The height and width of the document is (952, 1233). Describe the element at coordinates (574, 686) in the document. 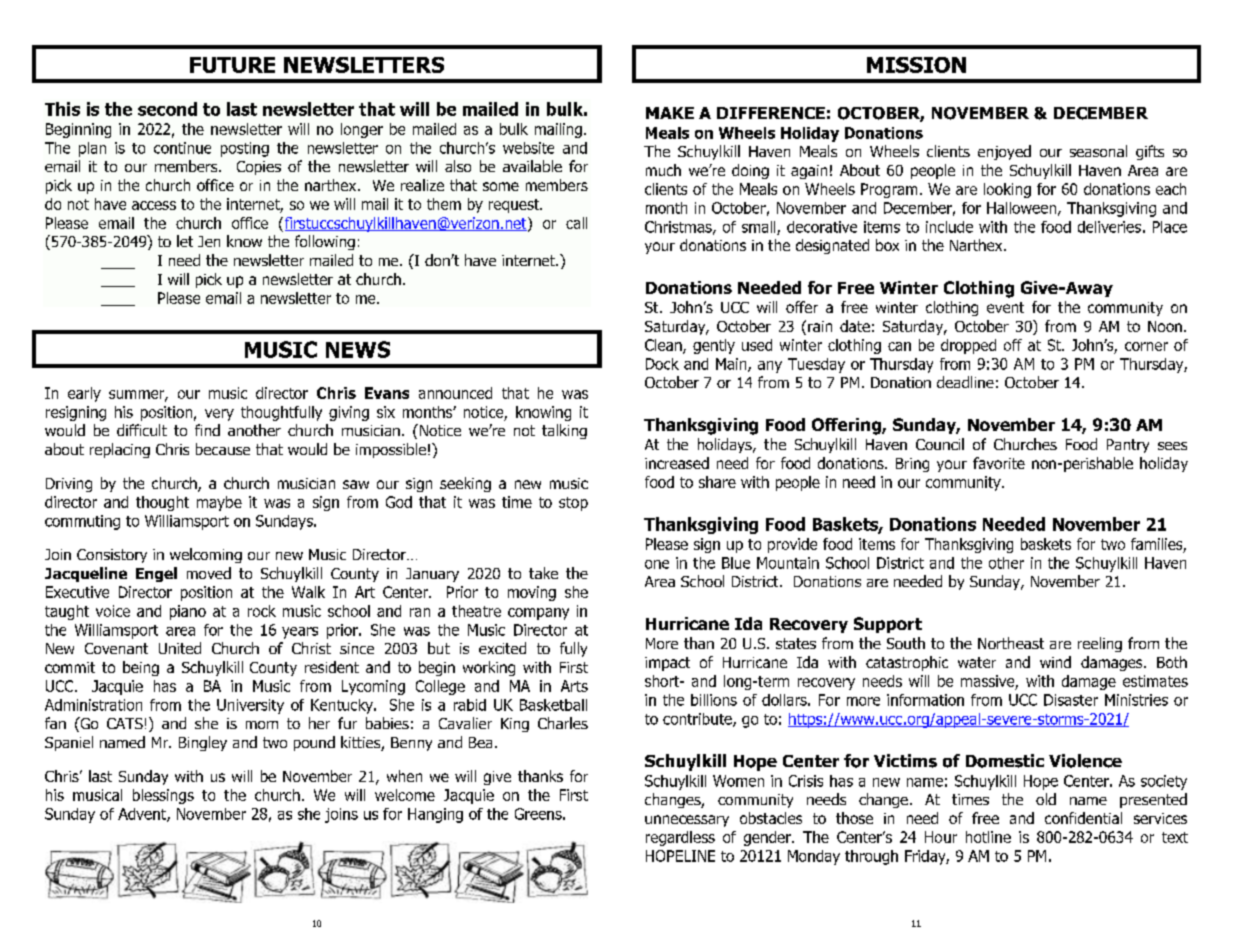

I see `Arts` at that location.
